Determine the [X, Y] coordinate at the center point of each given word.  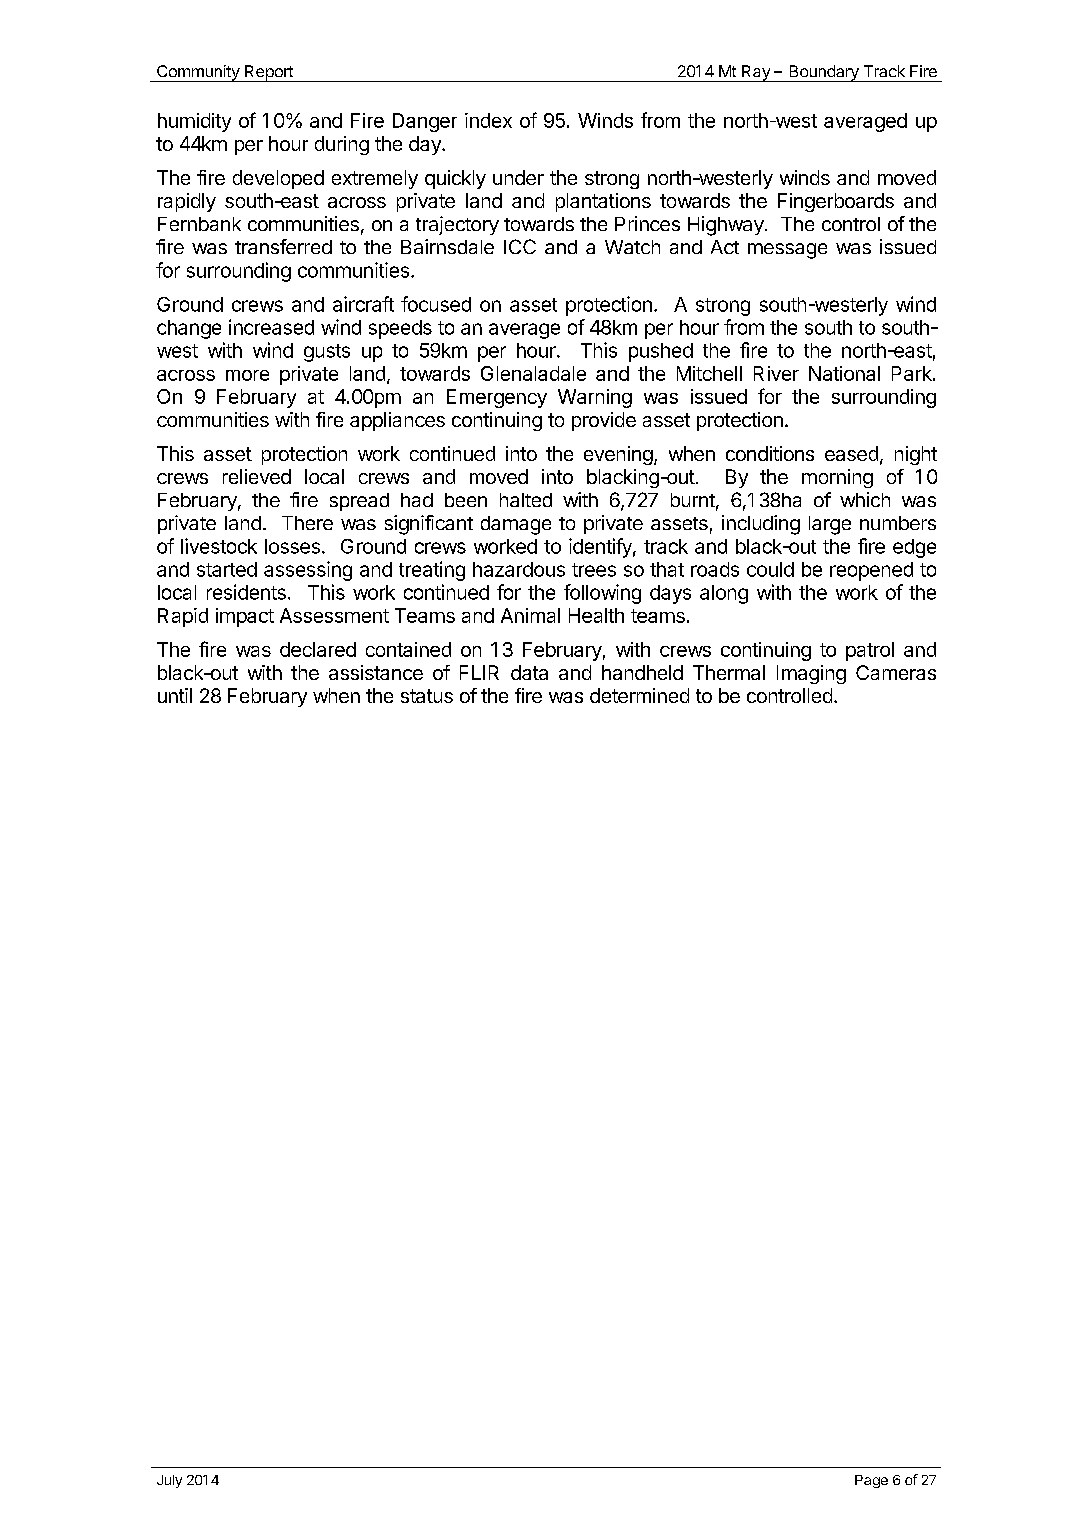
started [227, 569]
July [169, 1481]
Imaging [811, 674]
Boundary [824, 73]
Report [269, 73]
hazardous [519, 569]
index [488, 120]
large [830, 525]
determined [639, 695]
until [175, 695]
